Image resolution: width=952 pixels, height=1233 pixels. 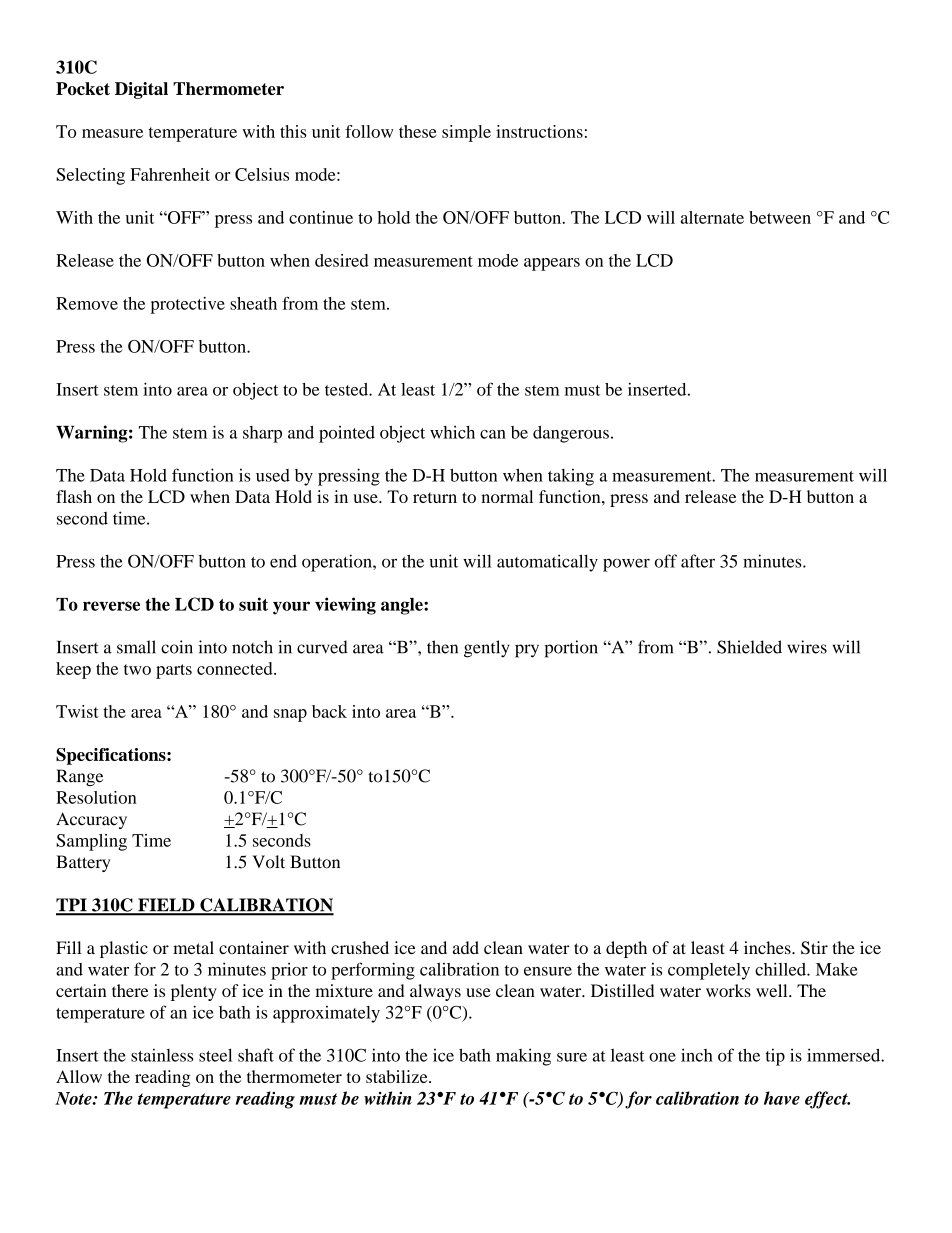 What do you see at coordinates (403, 606) in the screenshot?
I see `angle` at bounding box center [403, 606].
